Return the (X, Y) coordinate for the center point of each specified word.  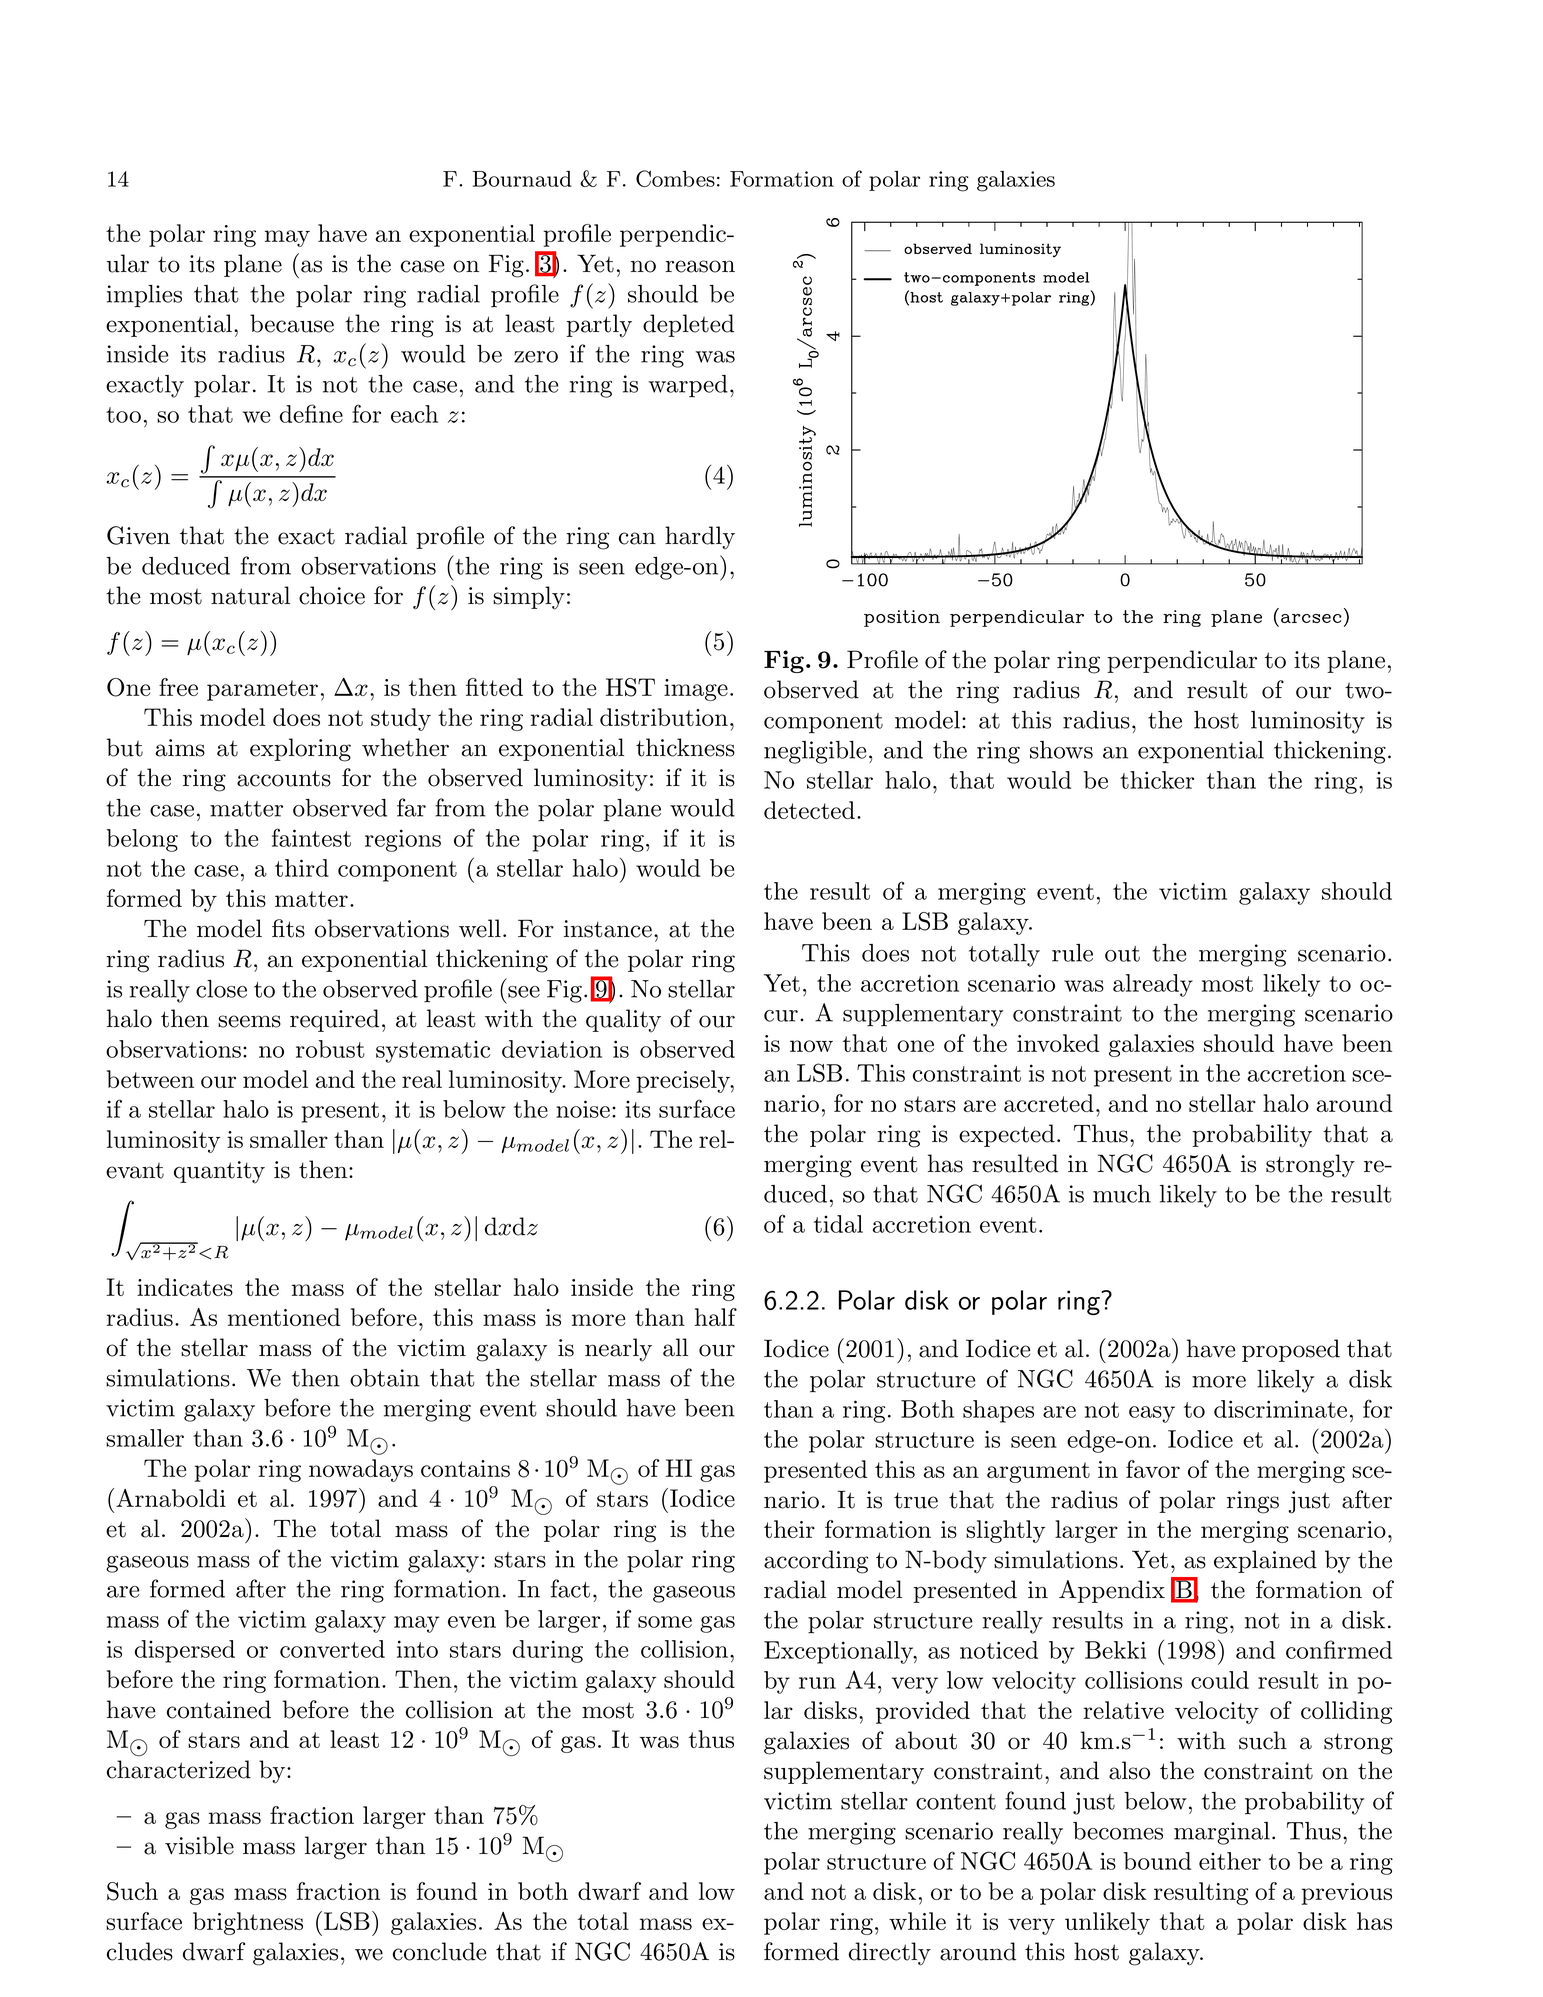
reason (700, 266)
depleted (688, 325)
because (292, 323)
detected (809, 810)
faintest (311, 837)
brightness (248, 1923)
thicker (1157, 780)
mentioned (284, 1317)
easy (1152, 1414)
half (716, 1317)
